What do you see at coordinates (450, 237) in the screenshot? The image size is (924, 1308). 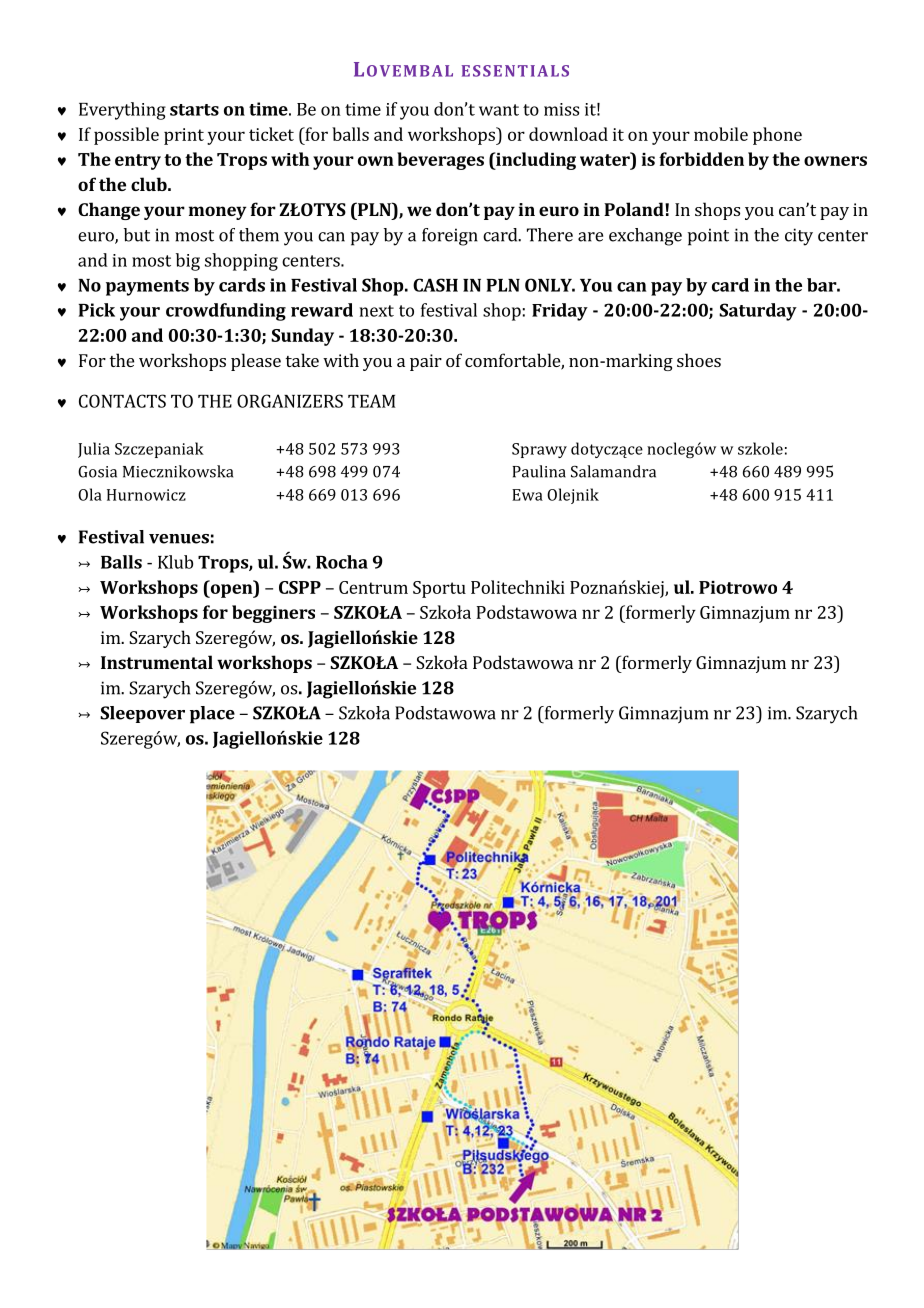 I see `foreign` at bounding box center [450, 237].
